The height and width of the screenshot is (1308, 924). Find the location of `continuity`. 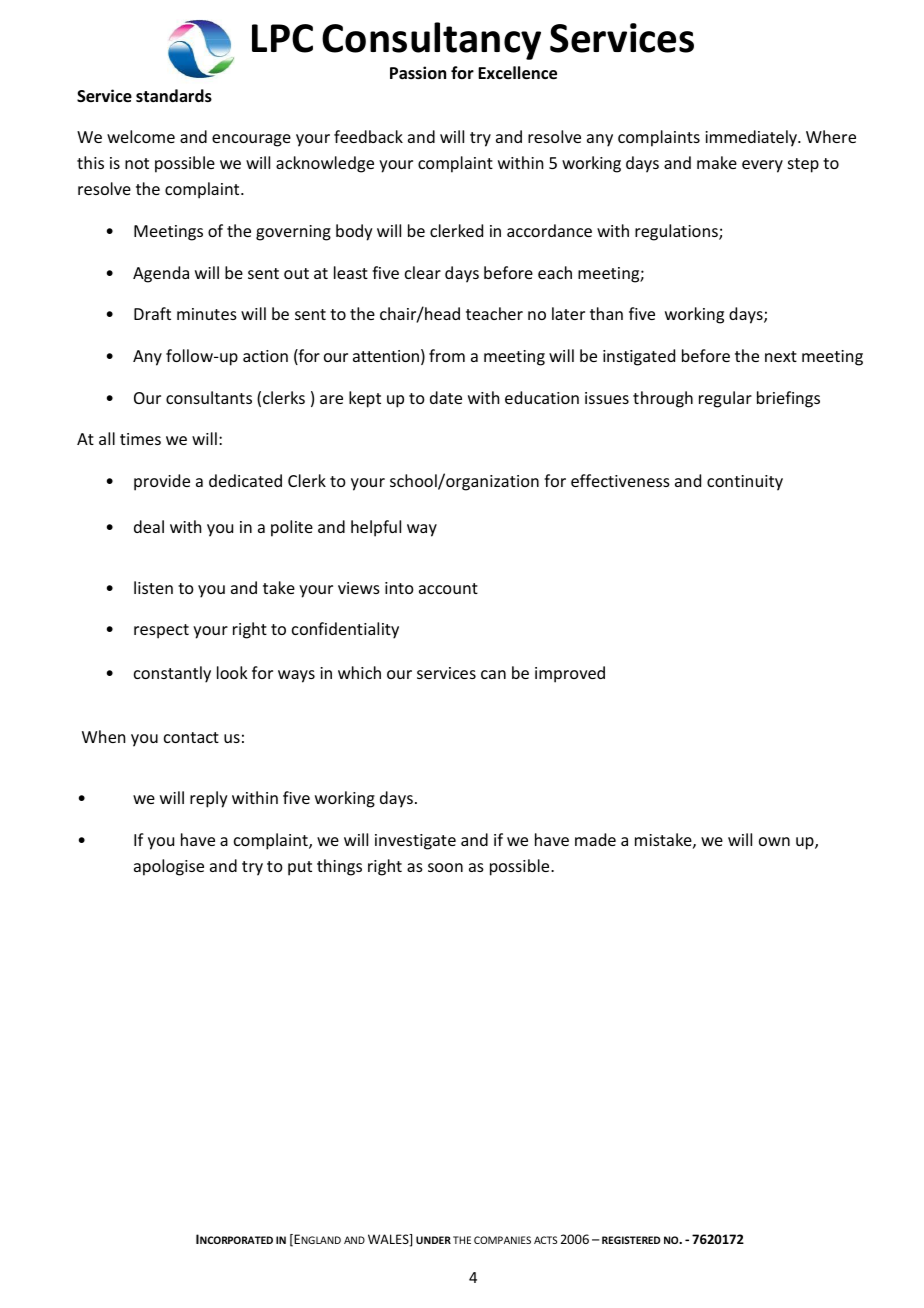

continuity is located at coordinates (745, 483).
